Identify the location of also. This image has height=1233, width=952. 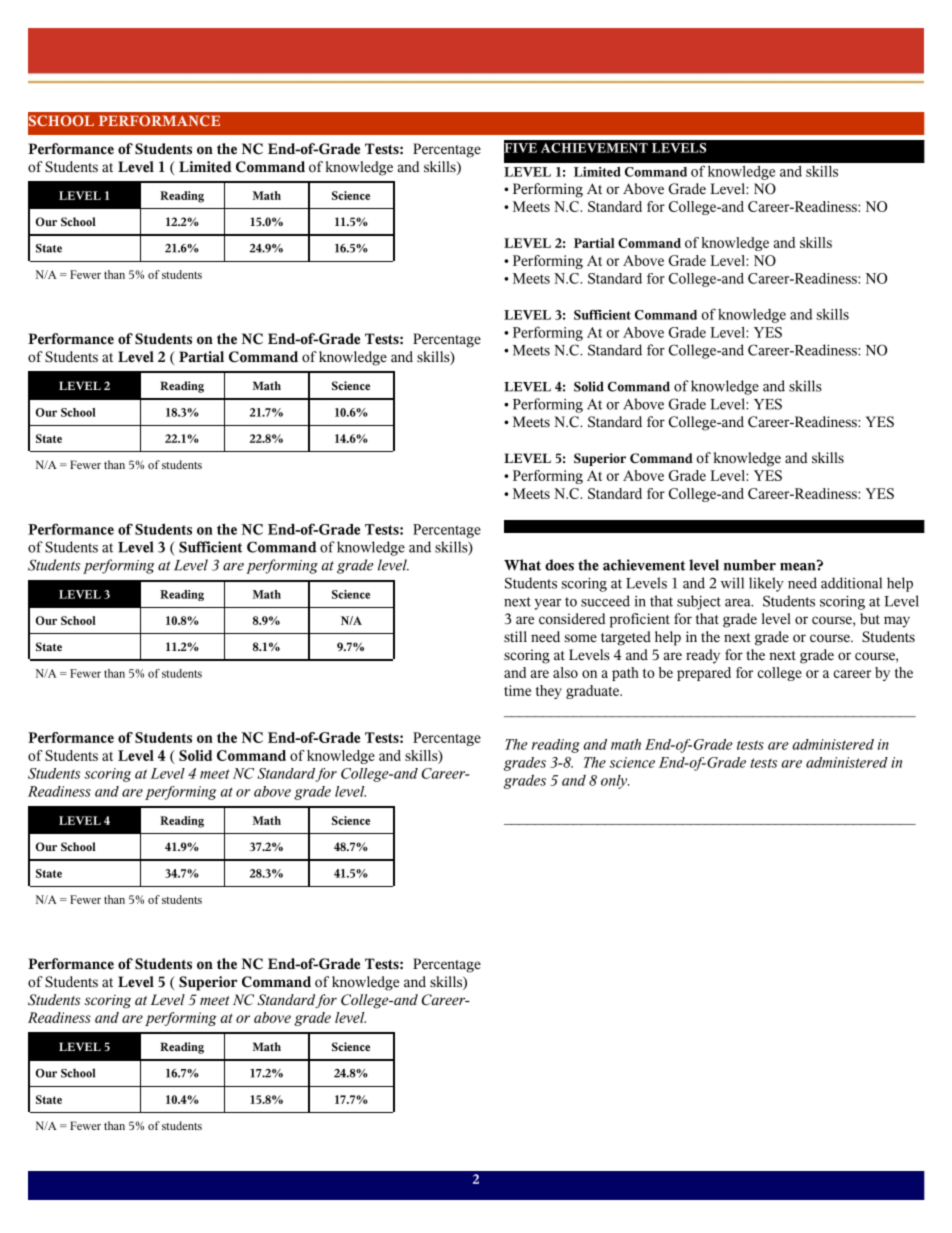
(565, 672).
